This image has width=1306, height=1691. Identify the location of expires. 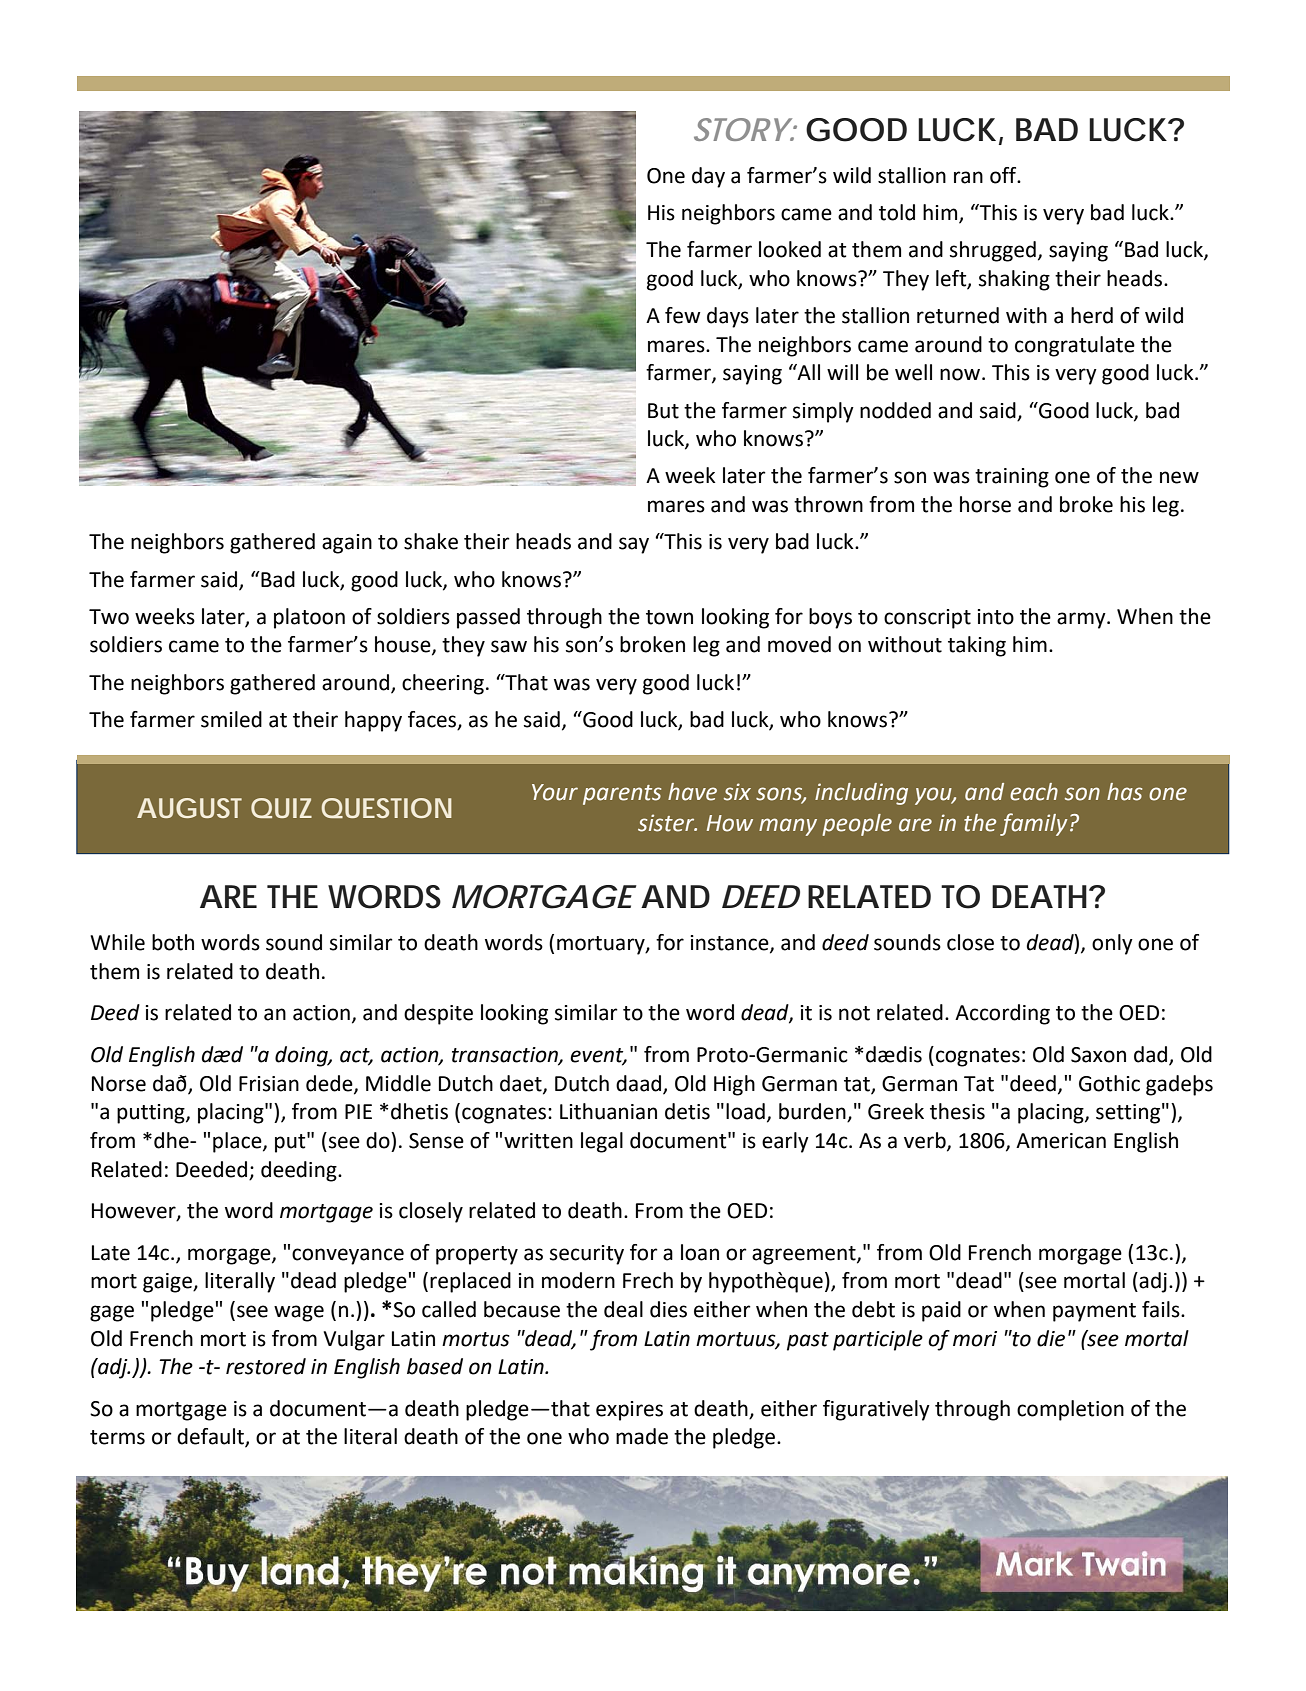
(629, 1411).
